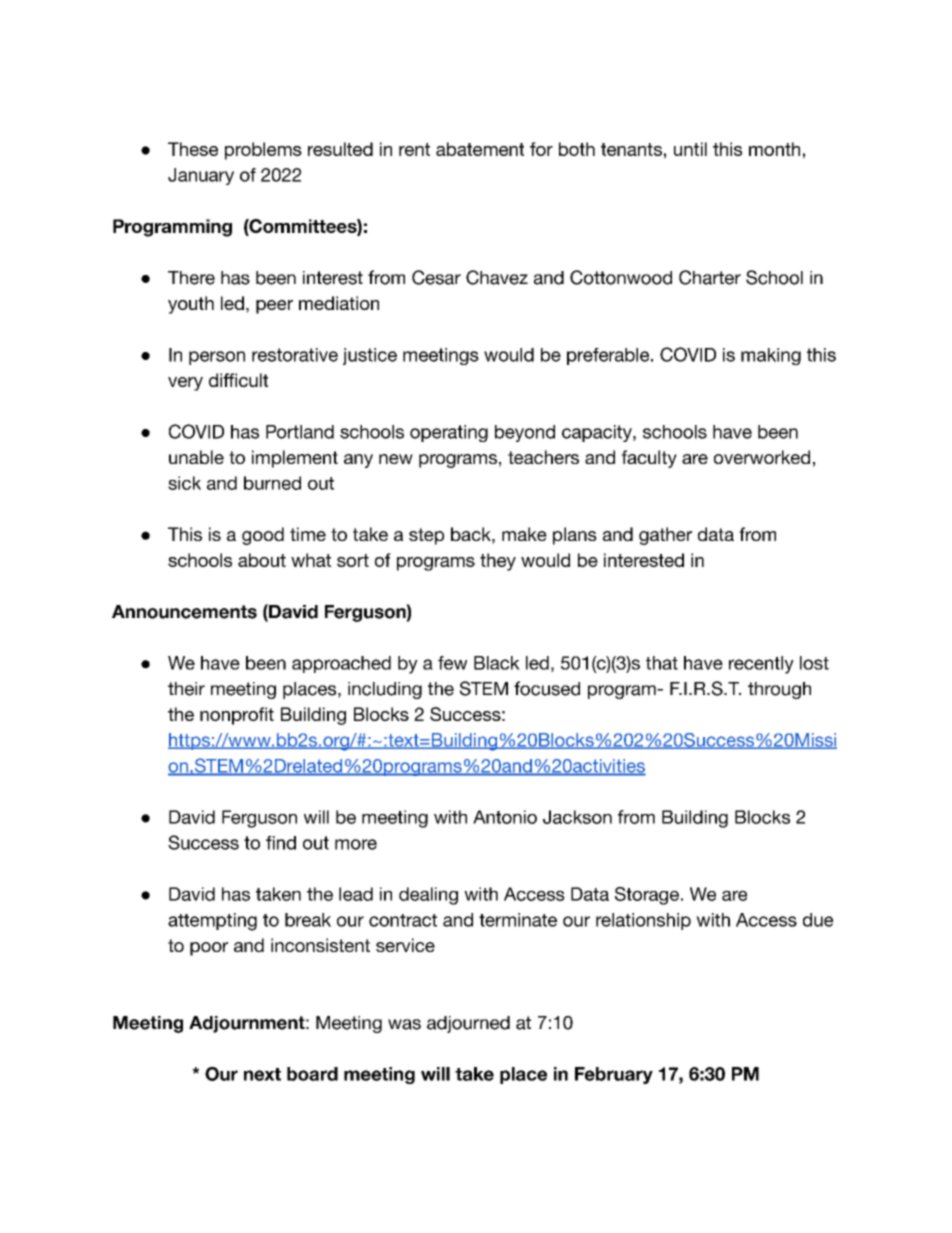 The image size is (952, 1233). I want to click on teachers, so click(543, 457).
